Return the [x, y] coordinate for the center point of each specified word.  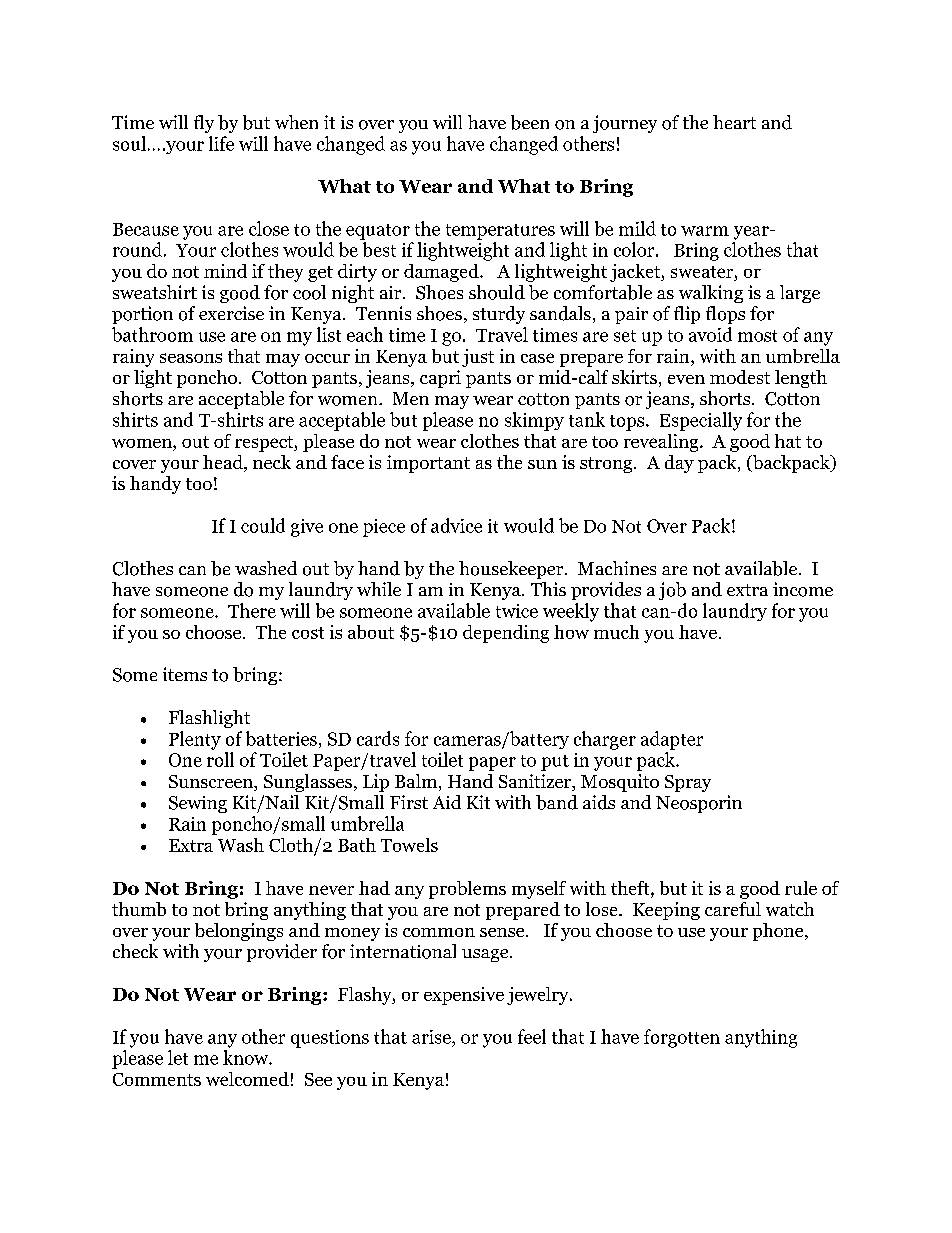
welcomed [247, 1079]
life [221, 143]
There [252, 610]
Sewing [198, 804]
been [530, 122]
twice [517, 611]
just [478, 358]
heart [734, 122]
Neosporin [699, 804]
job [672, 591]
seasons [191, 358]
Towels [409, 845]
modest [740, 377]
